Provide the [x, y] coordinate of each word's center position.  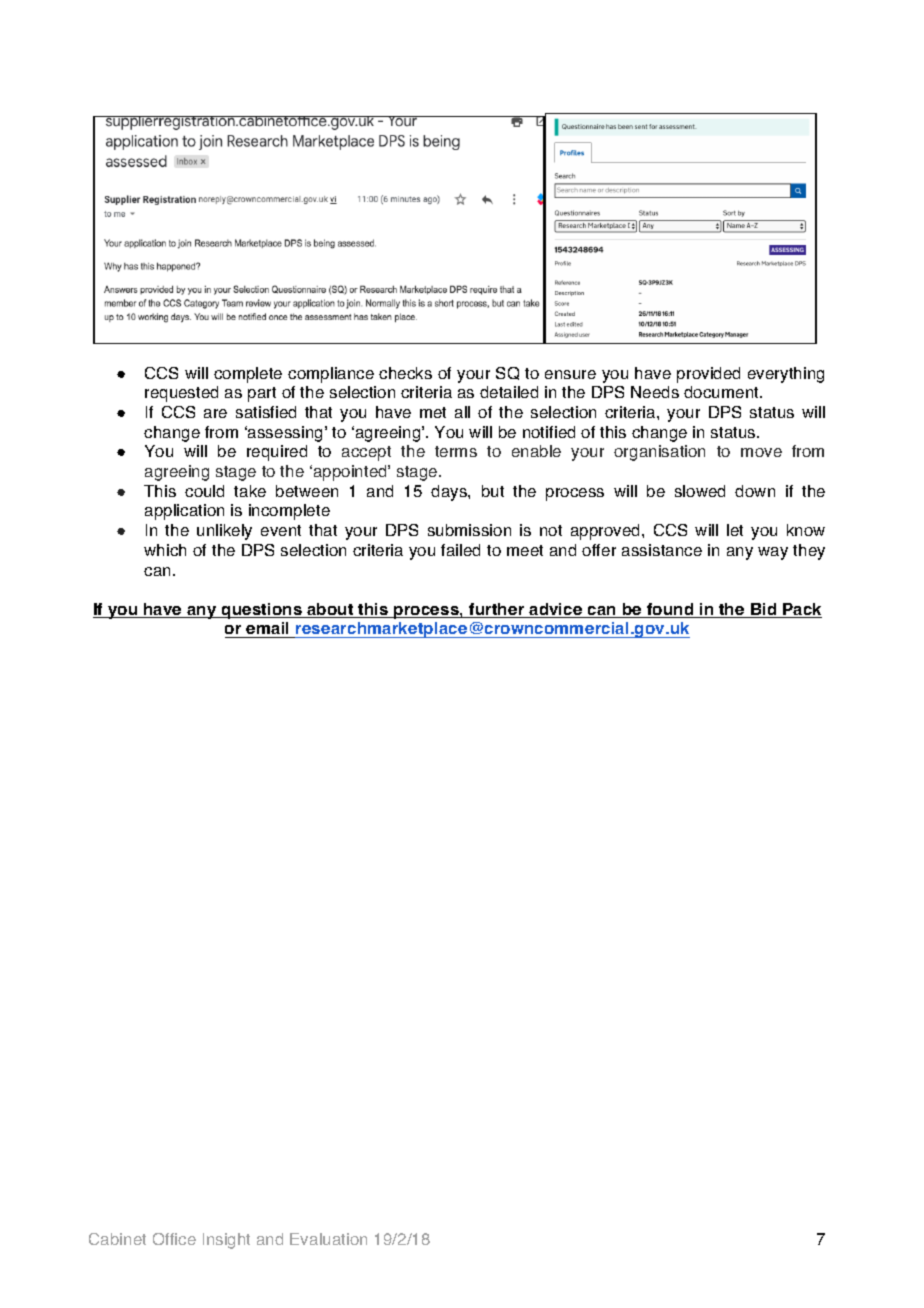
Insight [226, 1241]
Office [174, 1239]
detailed [509, 392]
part [262, 394]
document [722, 392]
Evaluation [328, 1239]
